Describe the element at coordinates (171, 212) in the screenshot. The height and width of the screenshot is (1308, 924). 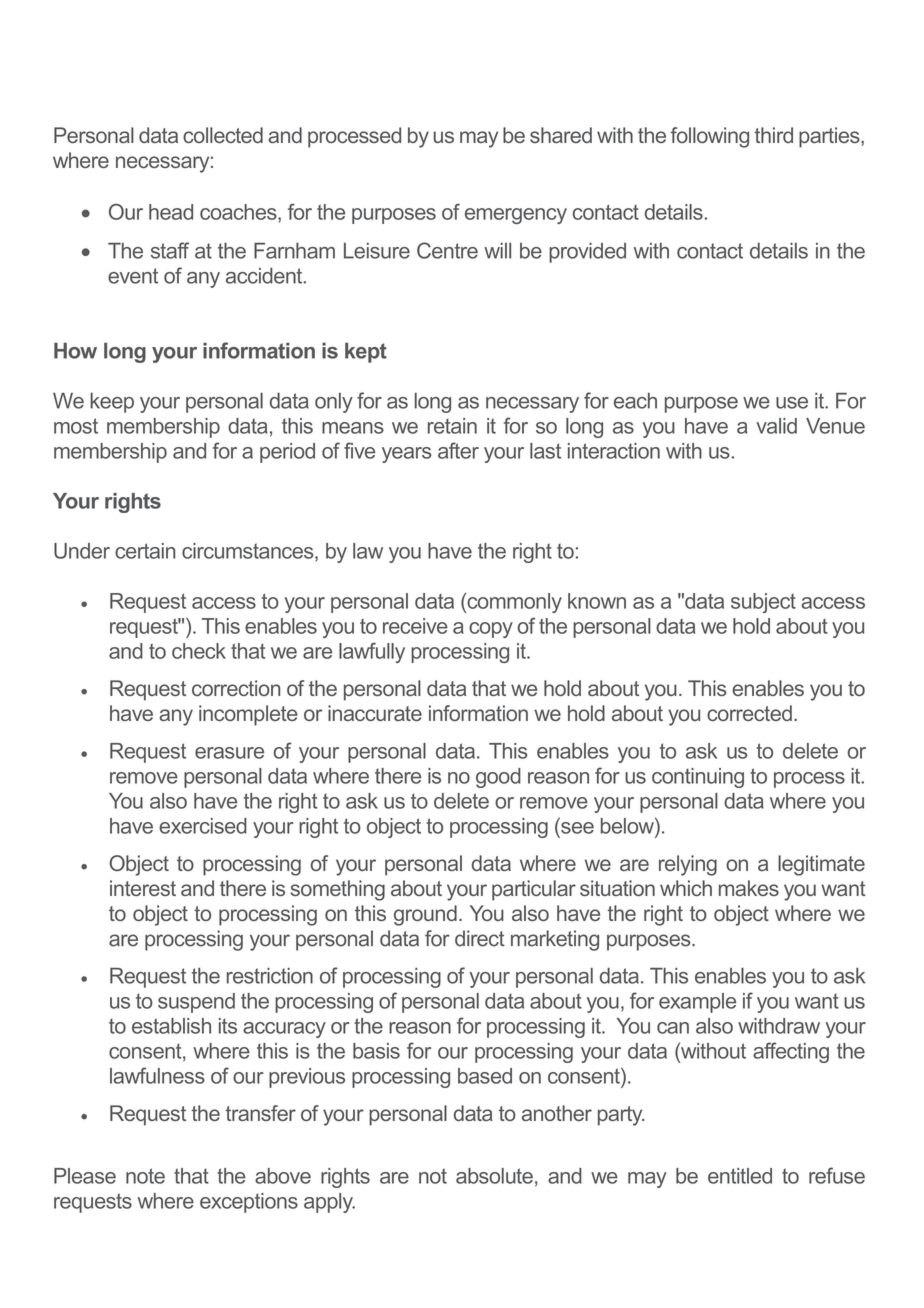
I see `head` at that location.
